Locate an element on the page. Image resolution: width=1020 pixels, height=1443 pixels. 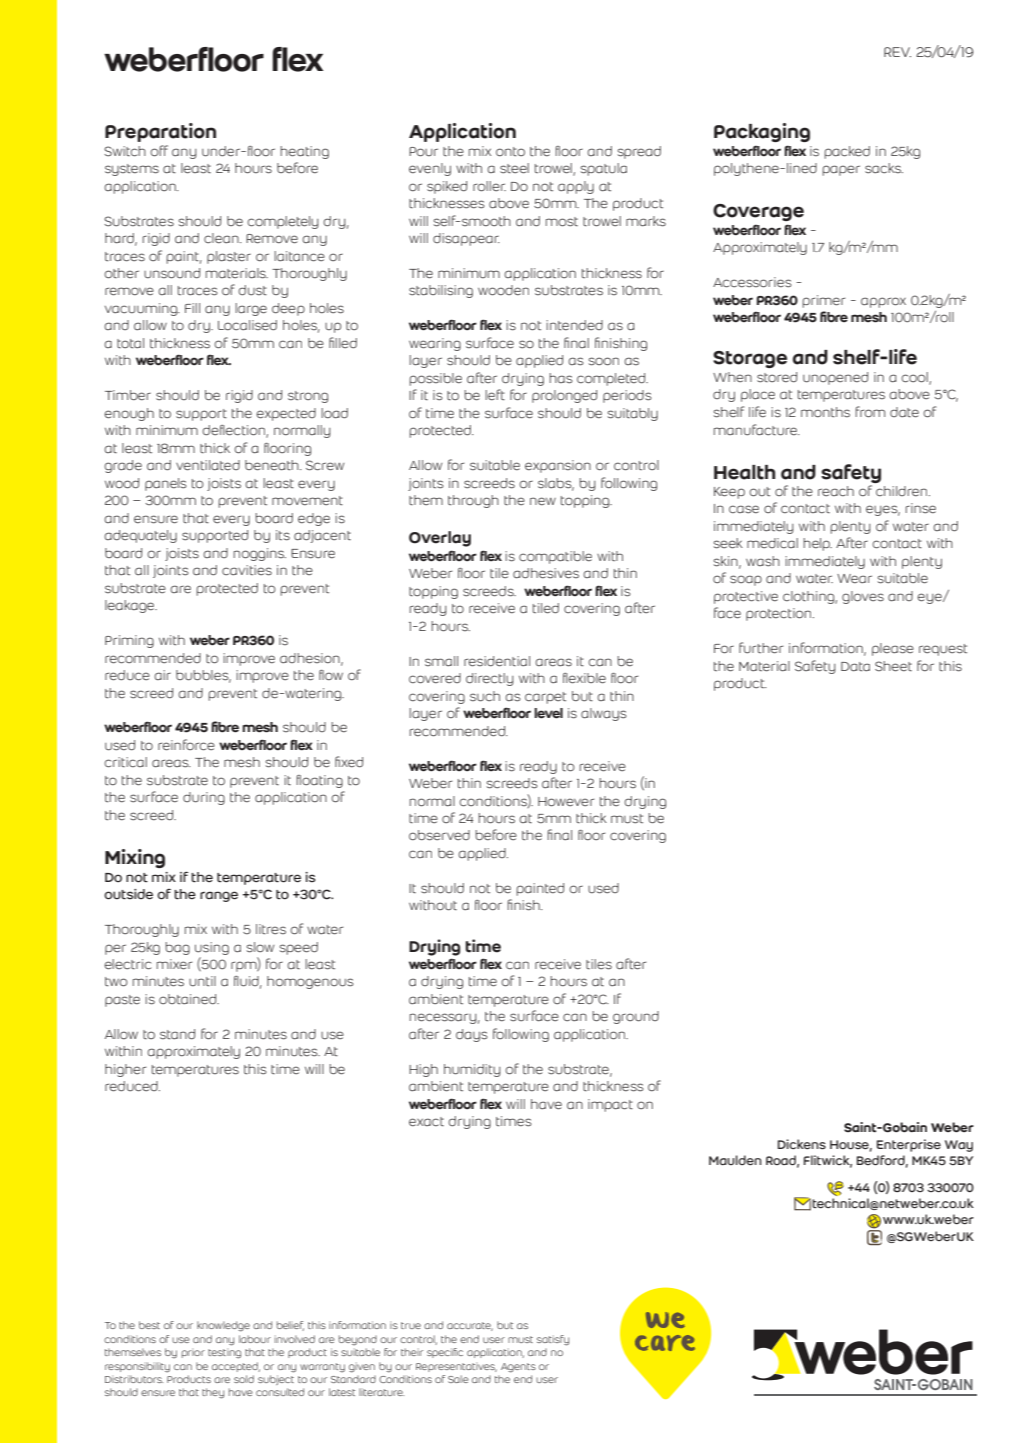
using is located at coordinates (212, 948).
